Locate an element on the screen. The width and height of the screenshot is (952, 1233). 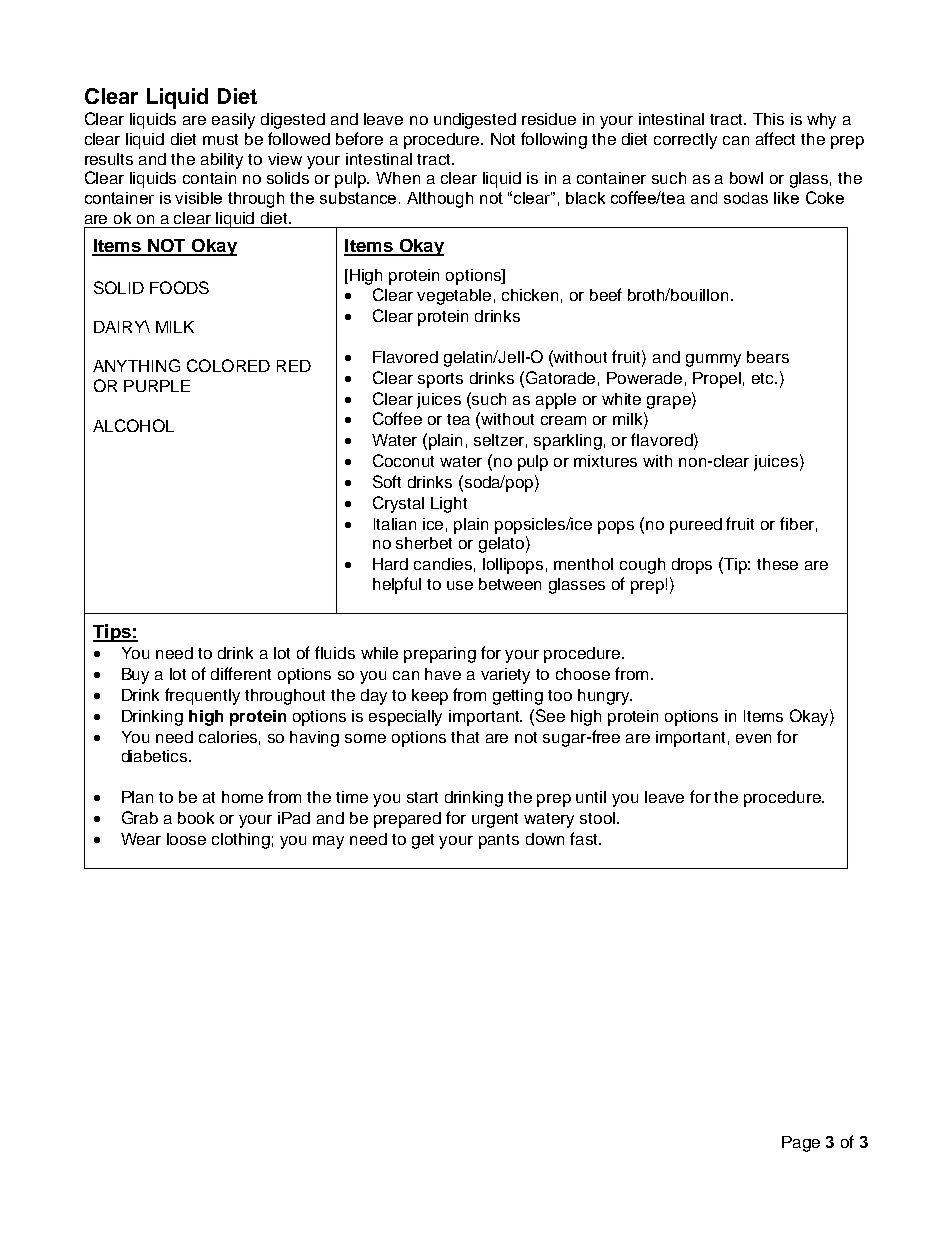
even is located at coordinates (753, 738).
